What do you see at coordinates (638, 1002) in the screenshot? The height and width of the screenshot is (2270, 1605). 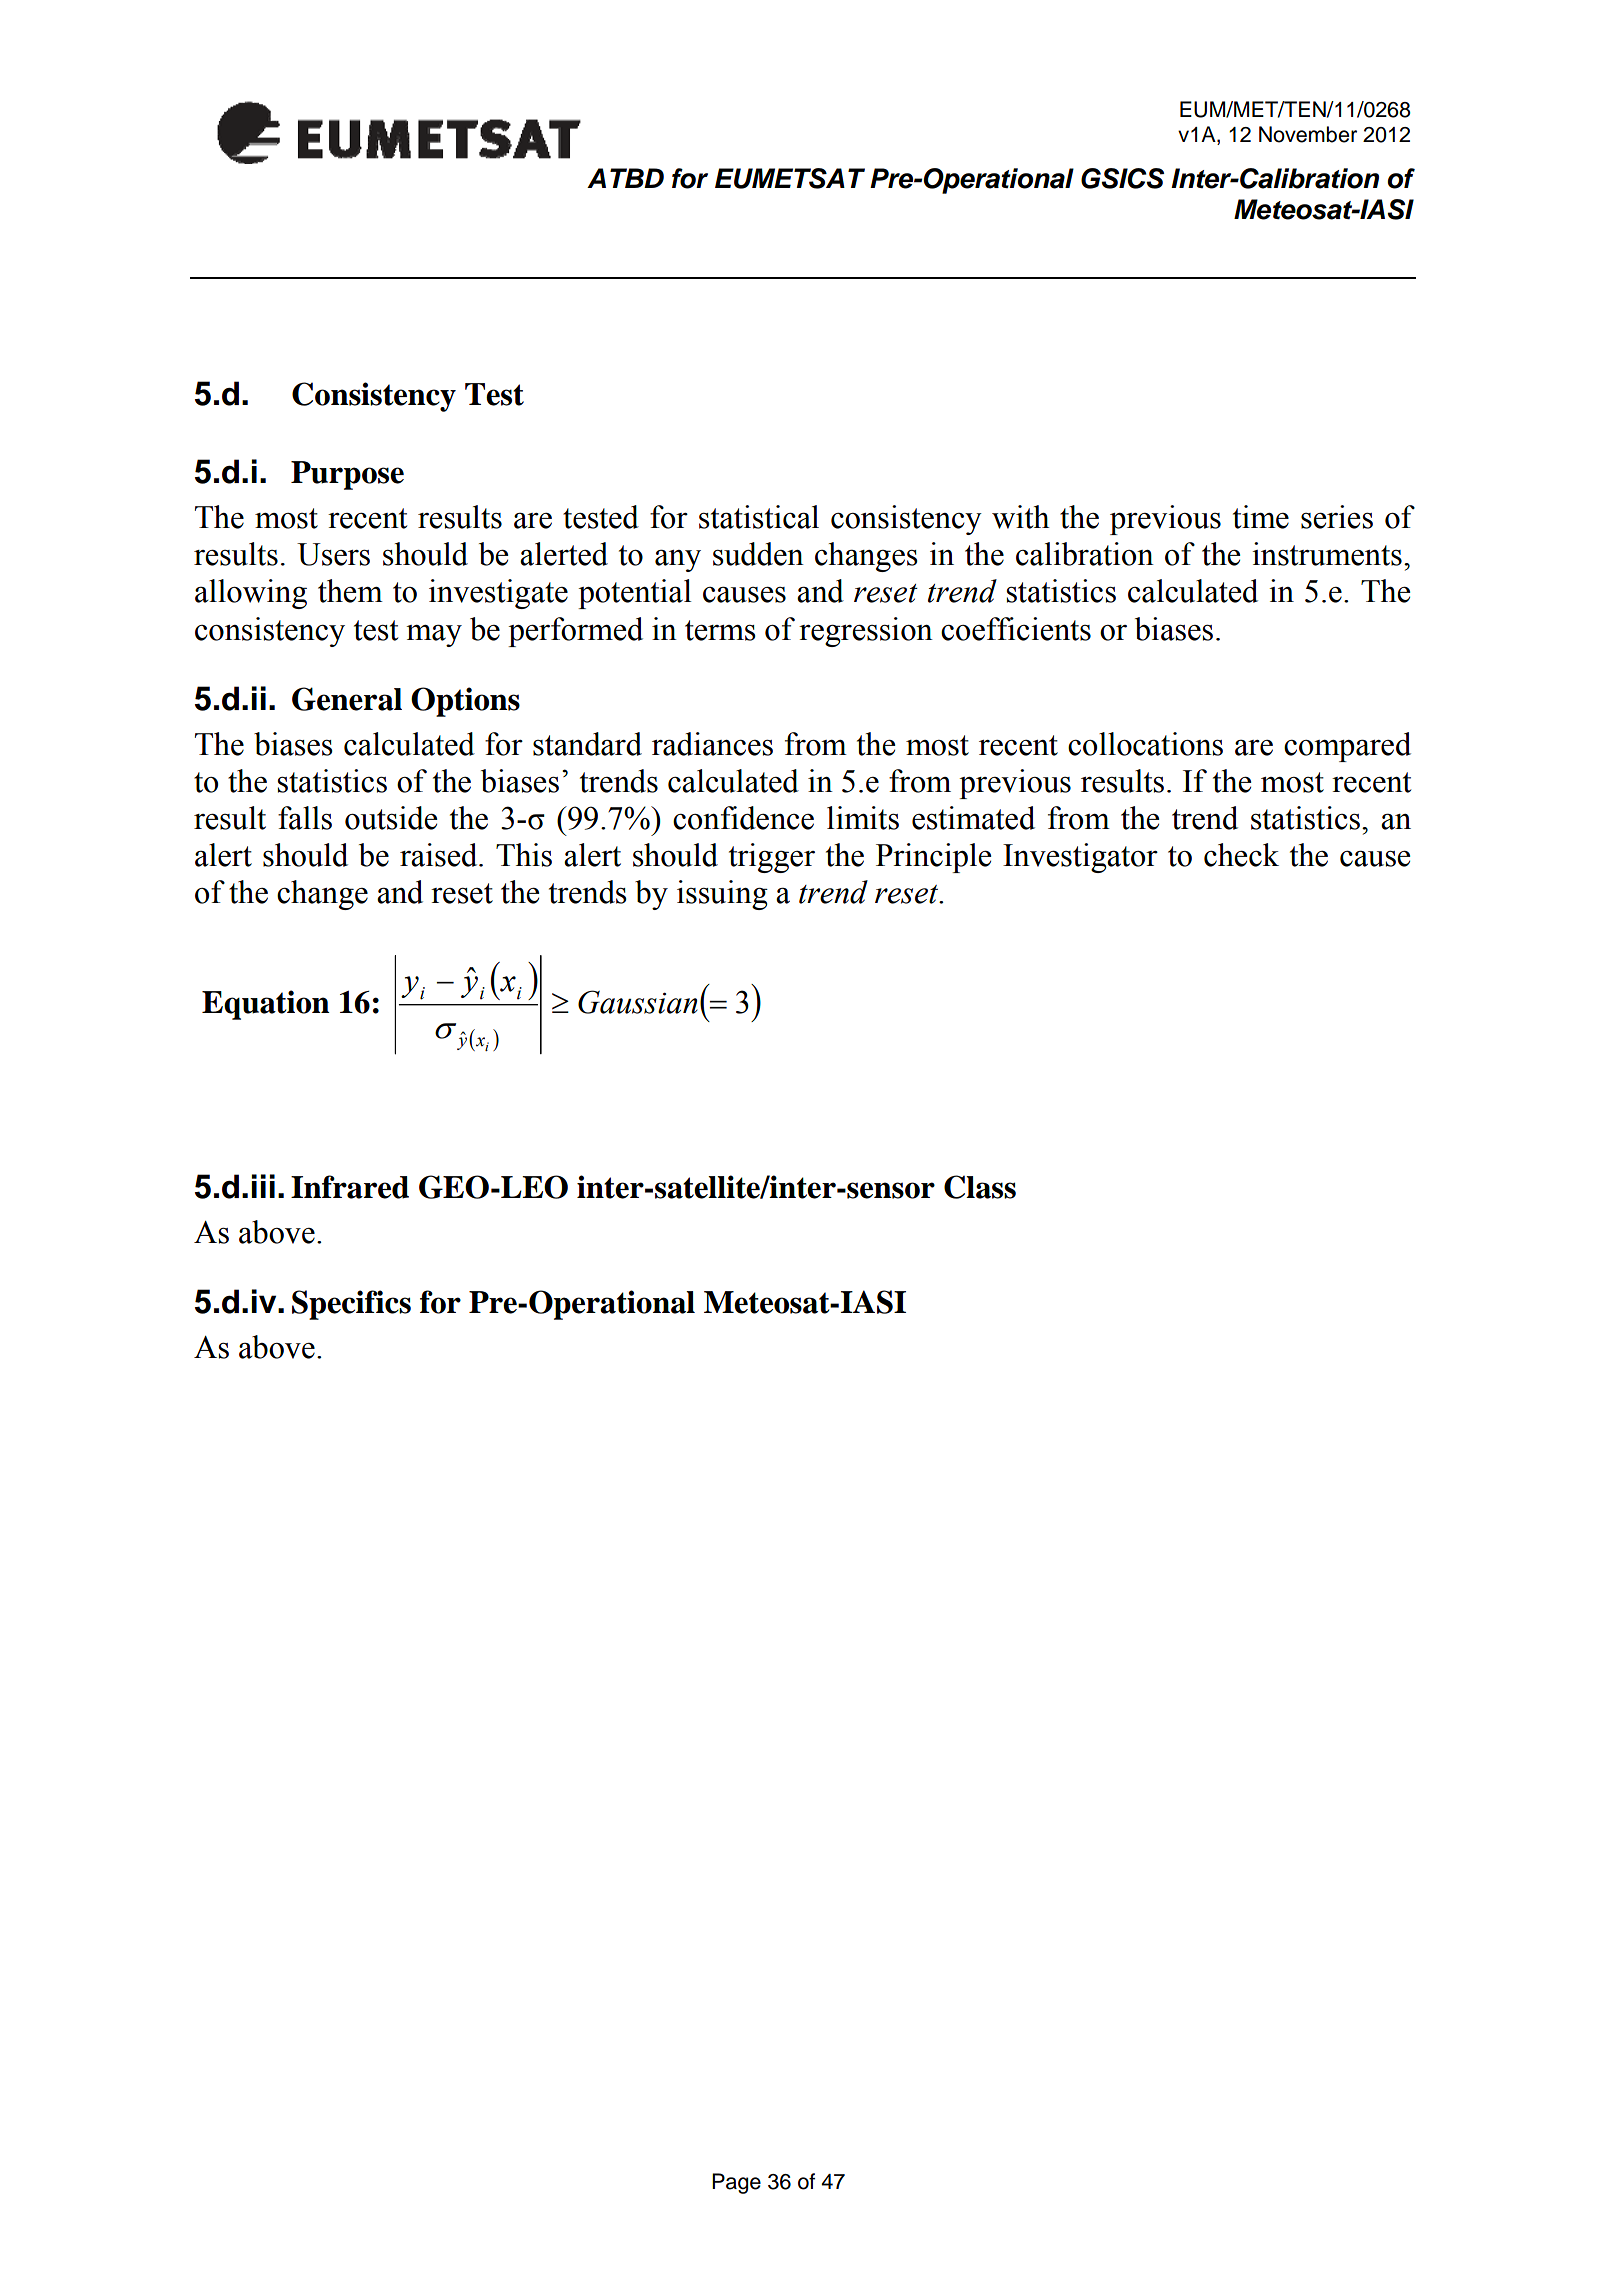 I see `Gaussian` at bounding box center [638, 1002].
